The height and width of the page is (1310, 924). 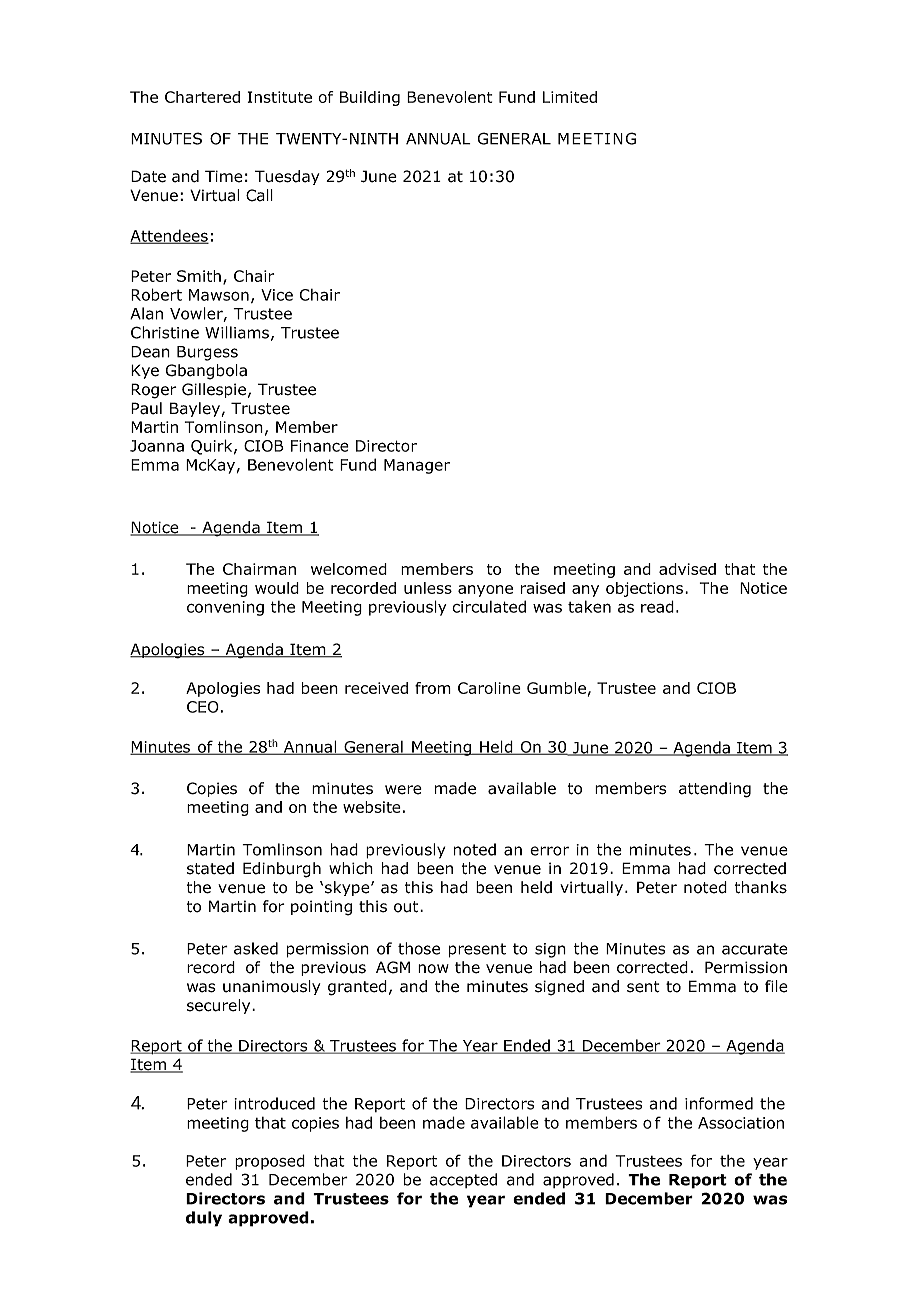 What do you see at coordinates (370, 98) in the page?
I see `Building` at bounding box center [370, 98].
